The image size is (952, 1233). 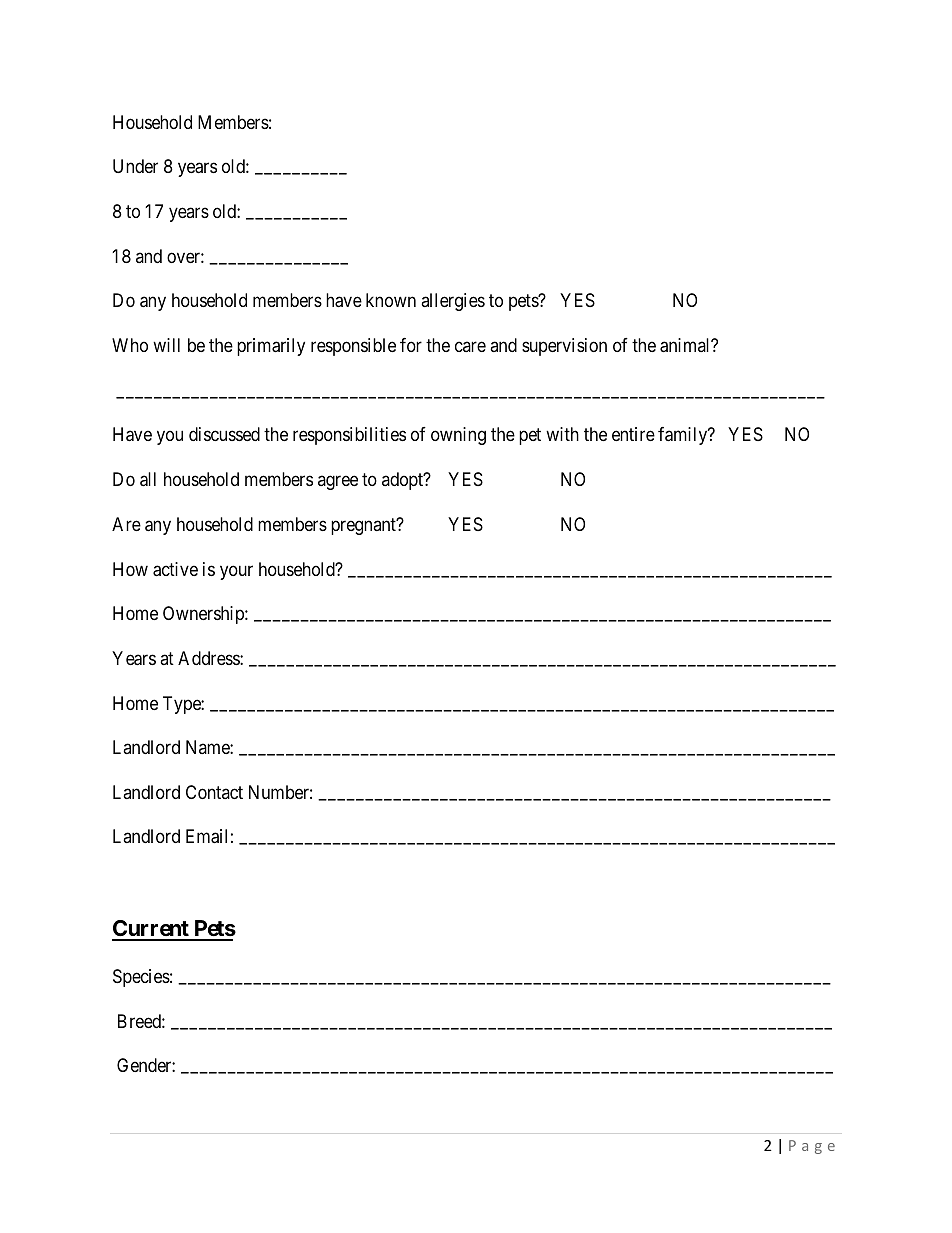 I want to click on Contact, so click(x=214, y=792).
